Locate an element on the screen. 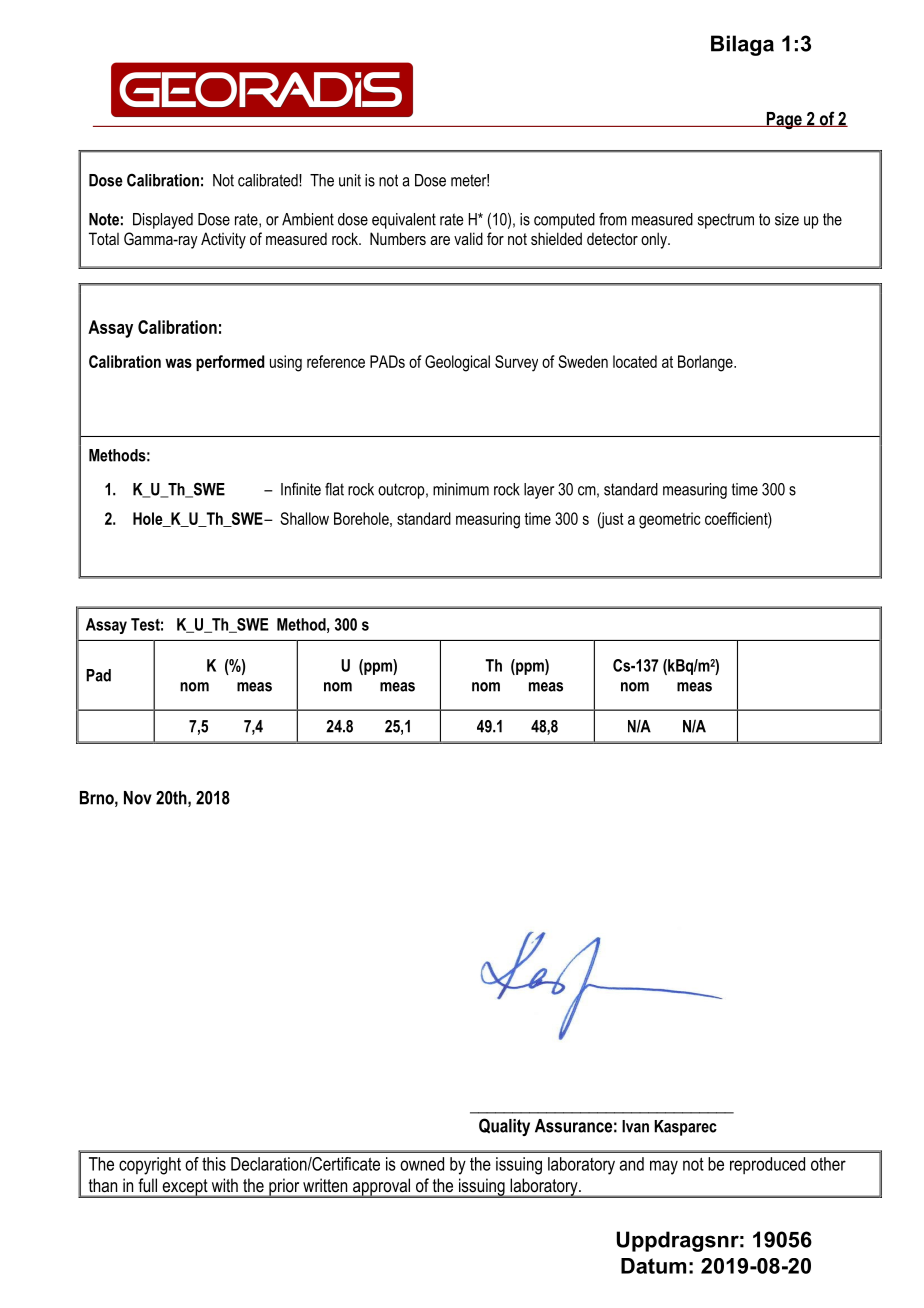 The height and width of the screenshot is (1308, 924). reproduced is located at coordinates (767, 1165).
